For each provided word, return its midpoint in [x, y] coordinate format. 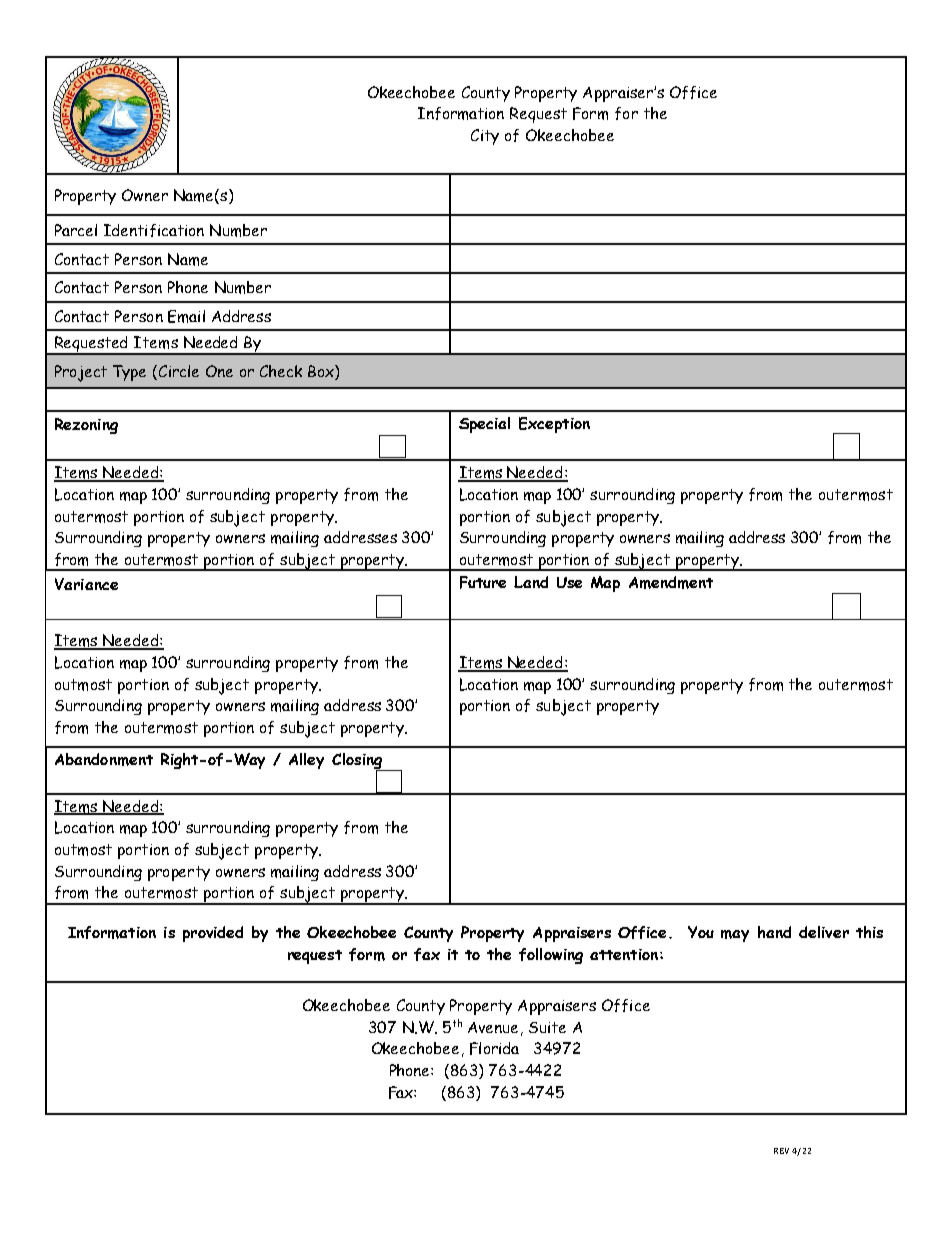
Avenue [493, 1027]
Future [483, 582]
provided [213, 934]
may [735, 936]
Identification [154, 230]
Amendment [671, 582]
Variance [86, 584]
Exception [554, 425]
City [485, 137]
